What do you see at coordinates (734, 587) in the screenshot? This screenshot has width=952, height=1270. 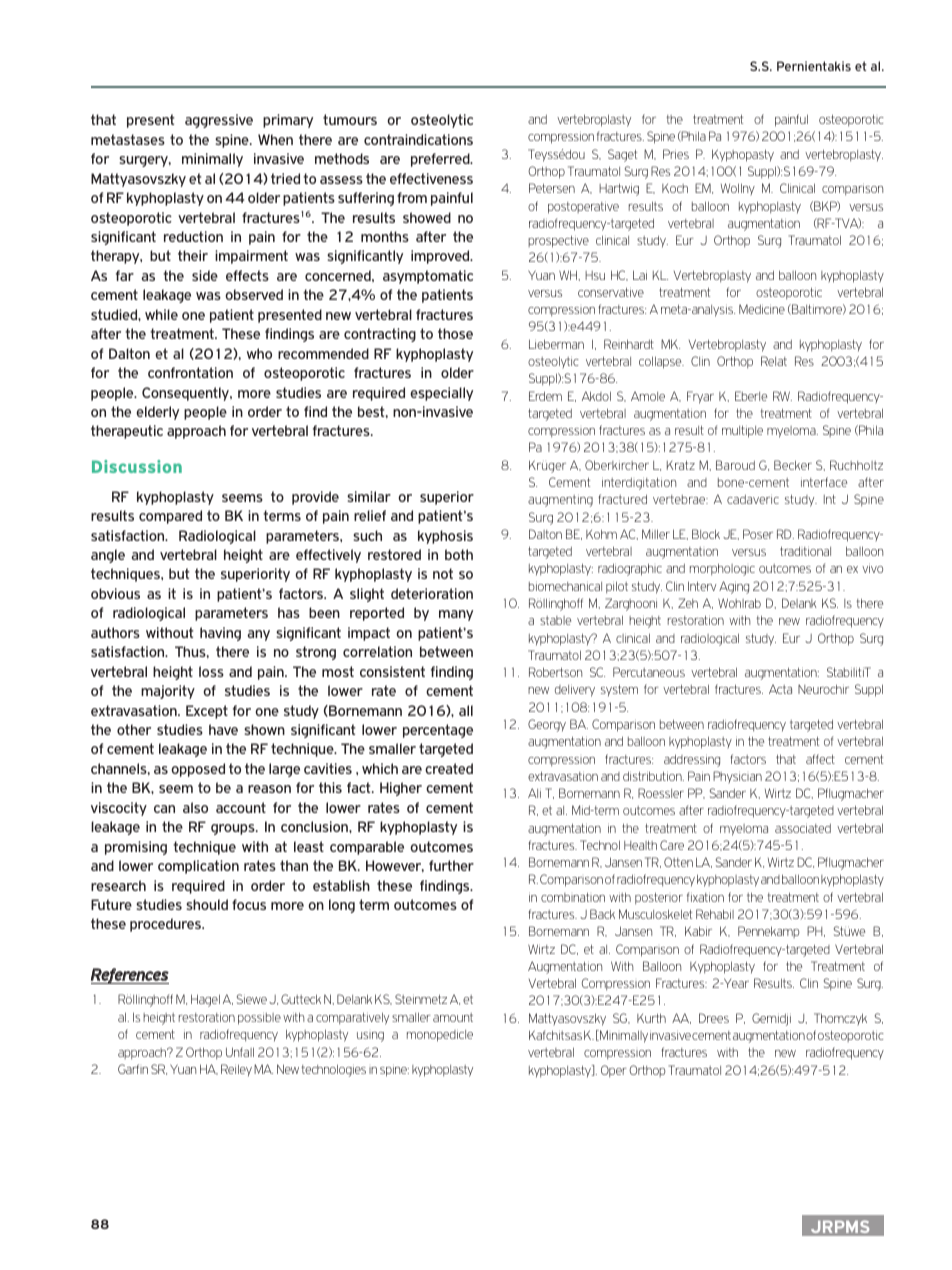 I see `Aging` at bounding box center [734, 587].
